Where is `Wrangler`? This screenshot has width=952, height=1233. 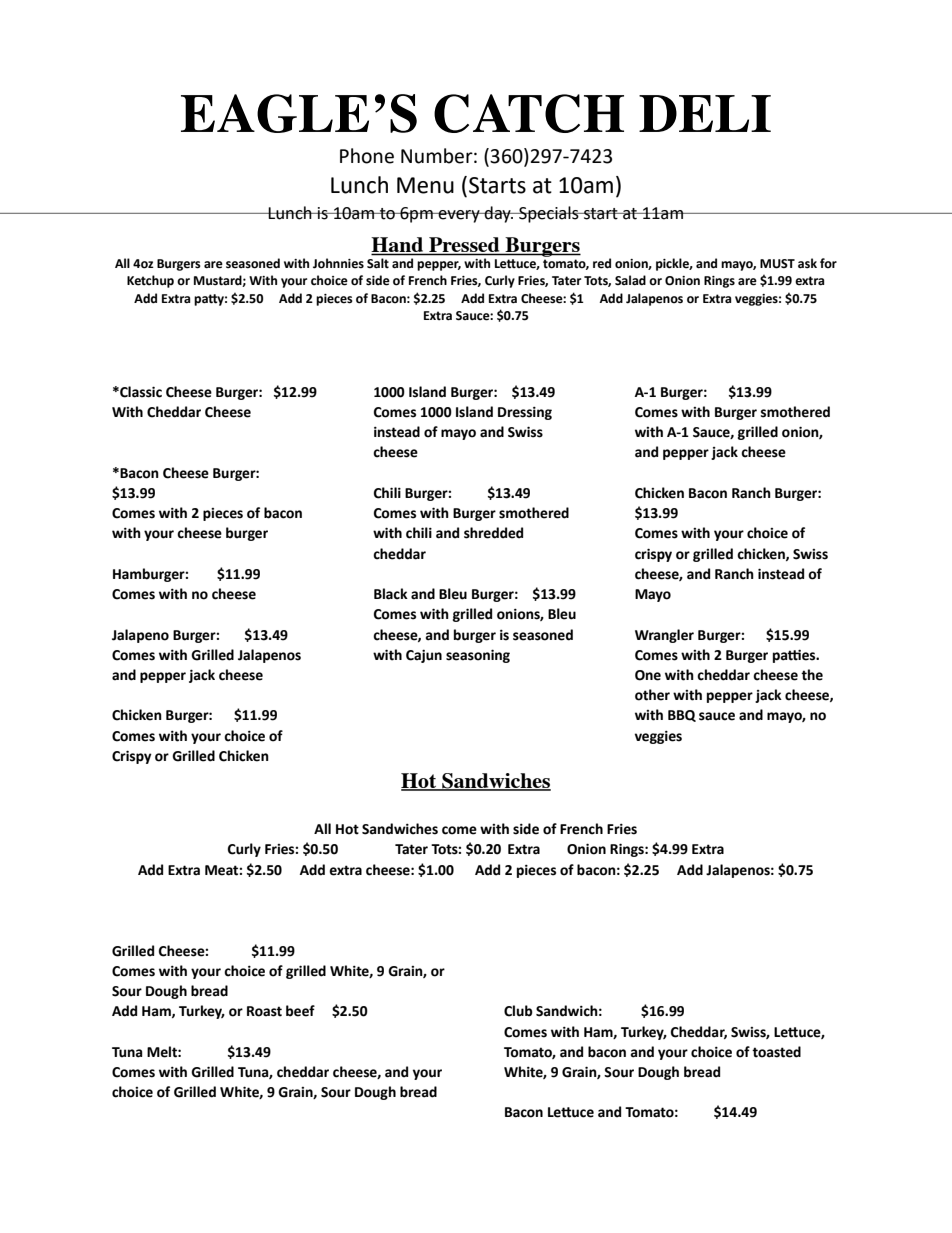 Wrangler is located at coordinates (664, 636).
